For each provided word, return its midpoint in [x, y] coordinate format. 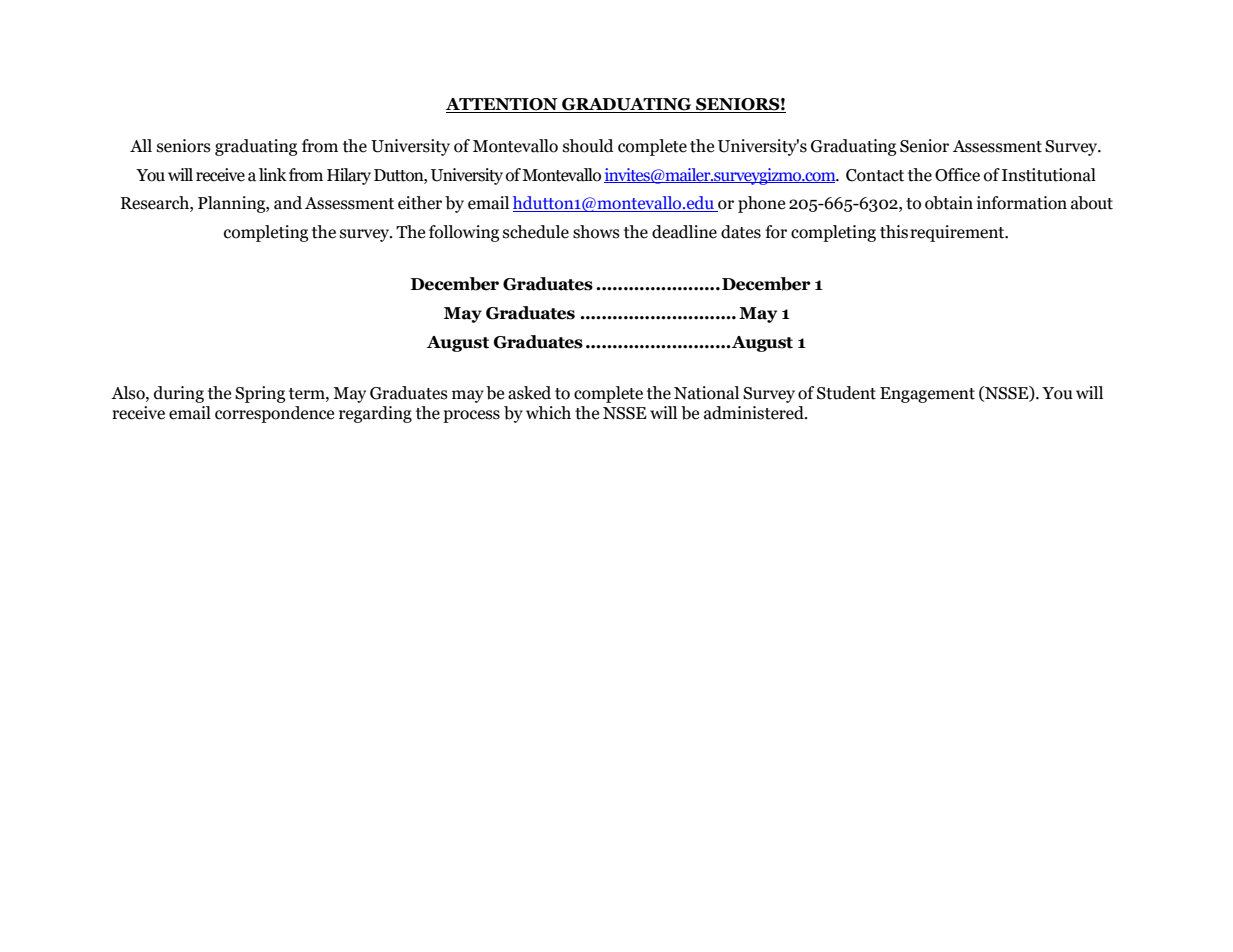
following [464, 233]
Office [957, 175]
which [548, 413]
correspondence [274, 414]
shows [596, 232]
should [588, 146]
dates [741, 232]
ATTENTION [503, 105]
